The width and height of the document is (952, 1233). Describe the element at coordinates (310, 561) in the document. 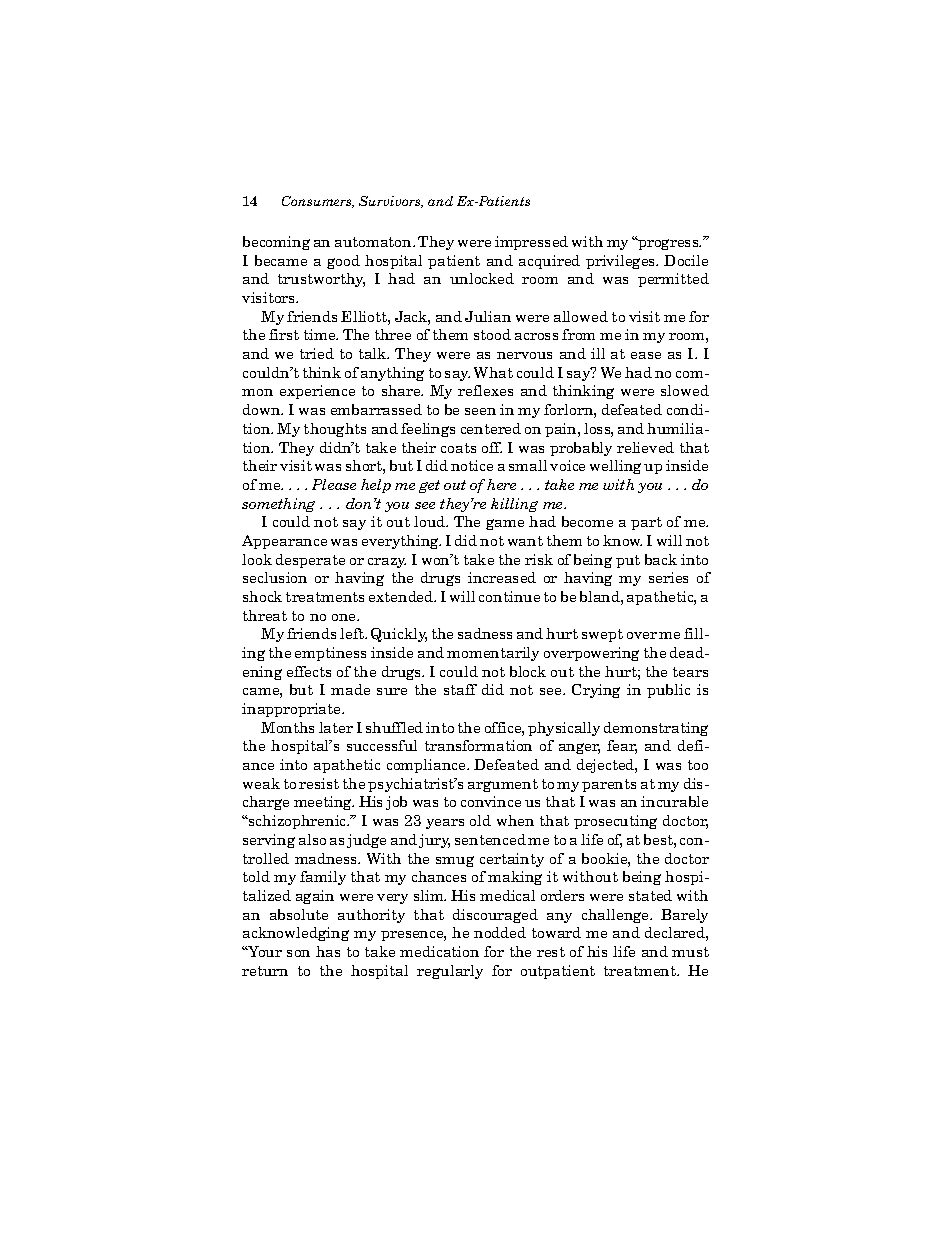

I see `desperate` at that location.
